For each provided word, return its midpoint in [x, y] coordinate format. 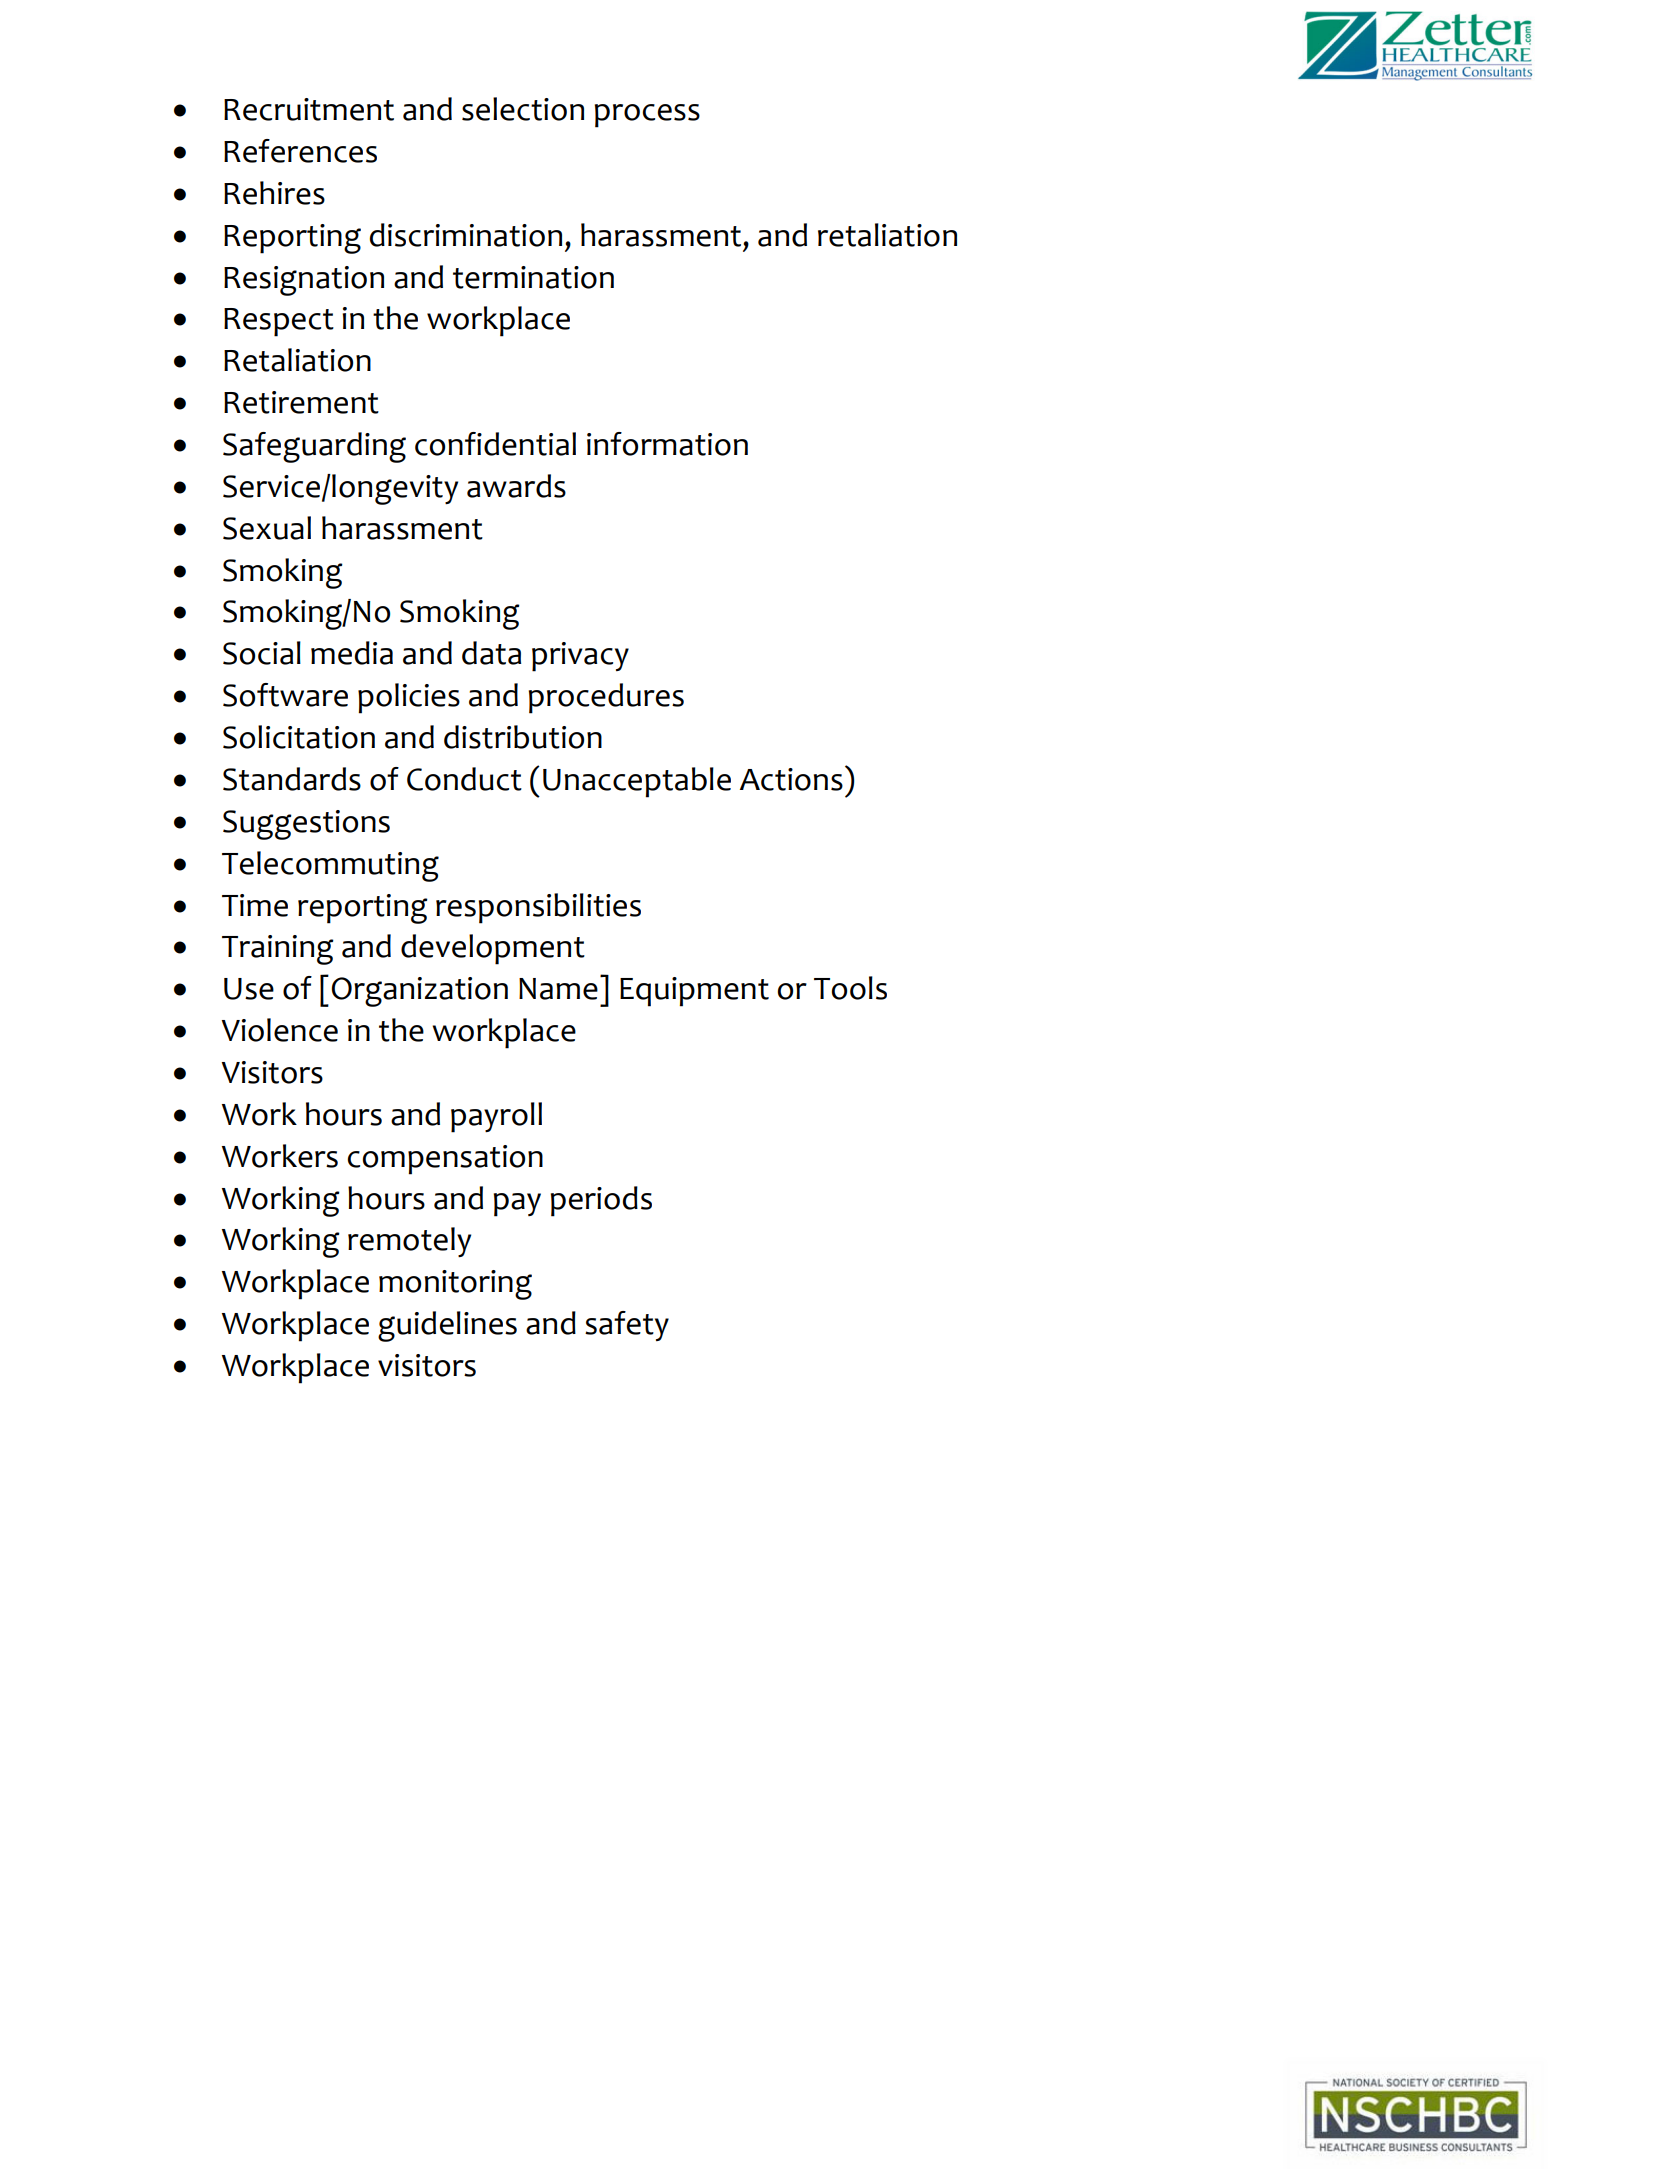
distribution [523, 737]
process [647, 116]
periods [601, 1201]
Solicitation [299, 737]
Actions [791, 779]
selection [523, 109]
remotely [409, 1242]
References [300, 151]
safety [627, 1326]
